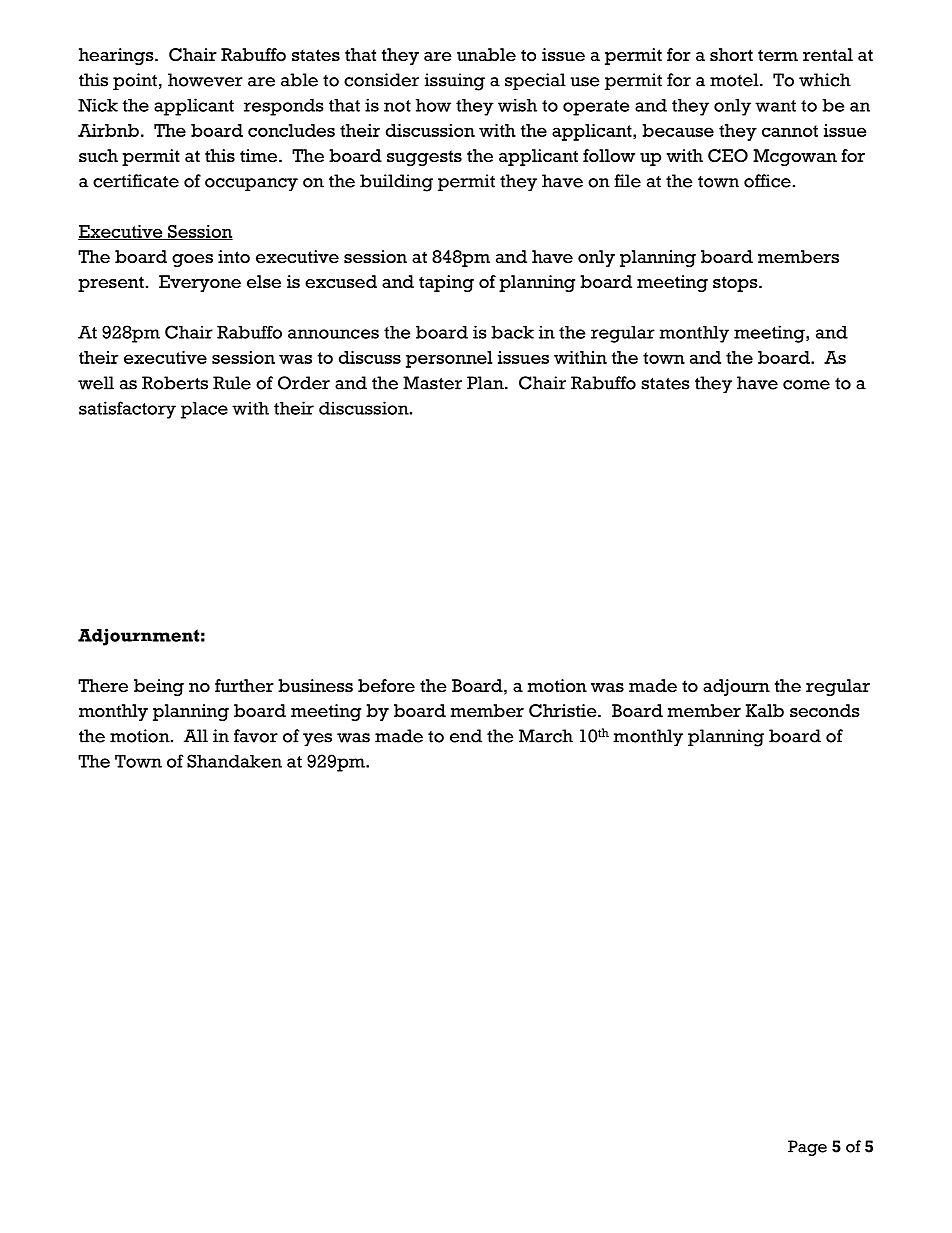  I want to click on come, so click(806, 385).
